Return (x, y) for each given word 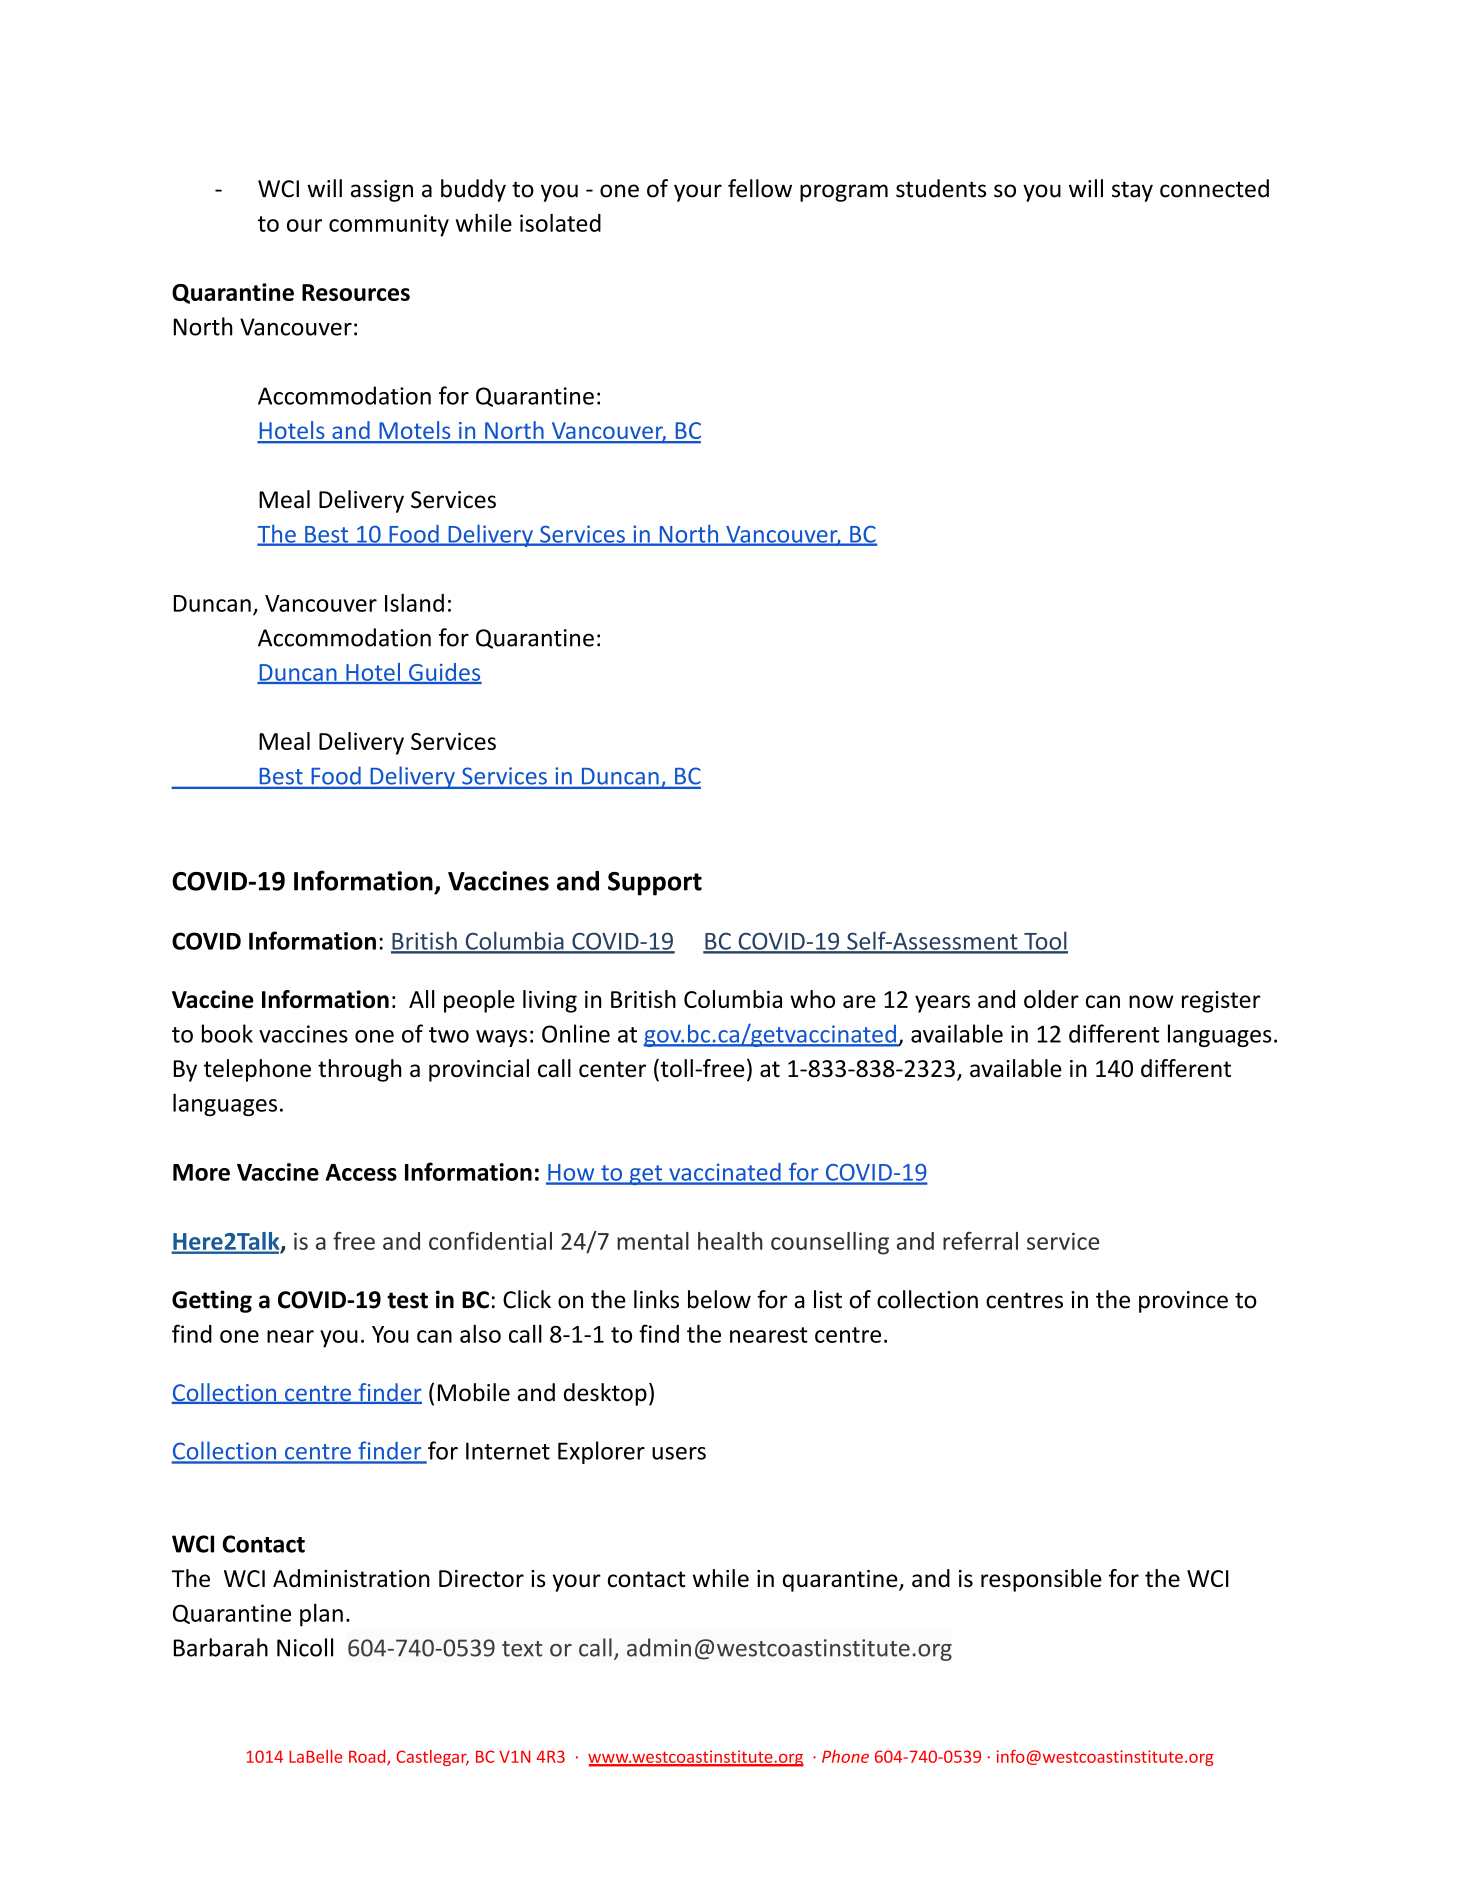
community (389, 225)
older (1051, 999)
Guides (444, 673)
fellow (760, 188)
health (730, 1241)
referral (980, 1241)
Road (368, 1757)
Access (361, 1172)
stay (1132, 191)
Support (655, 884)
